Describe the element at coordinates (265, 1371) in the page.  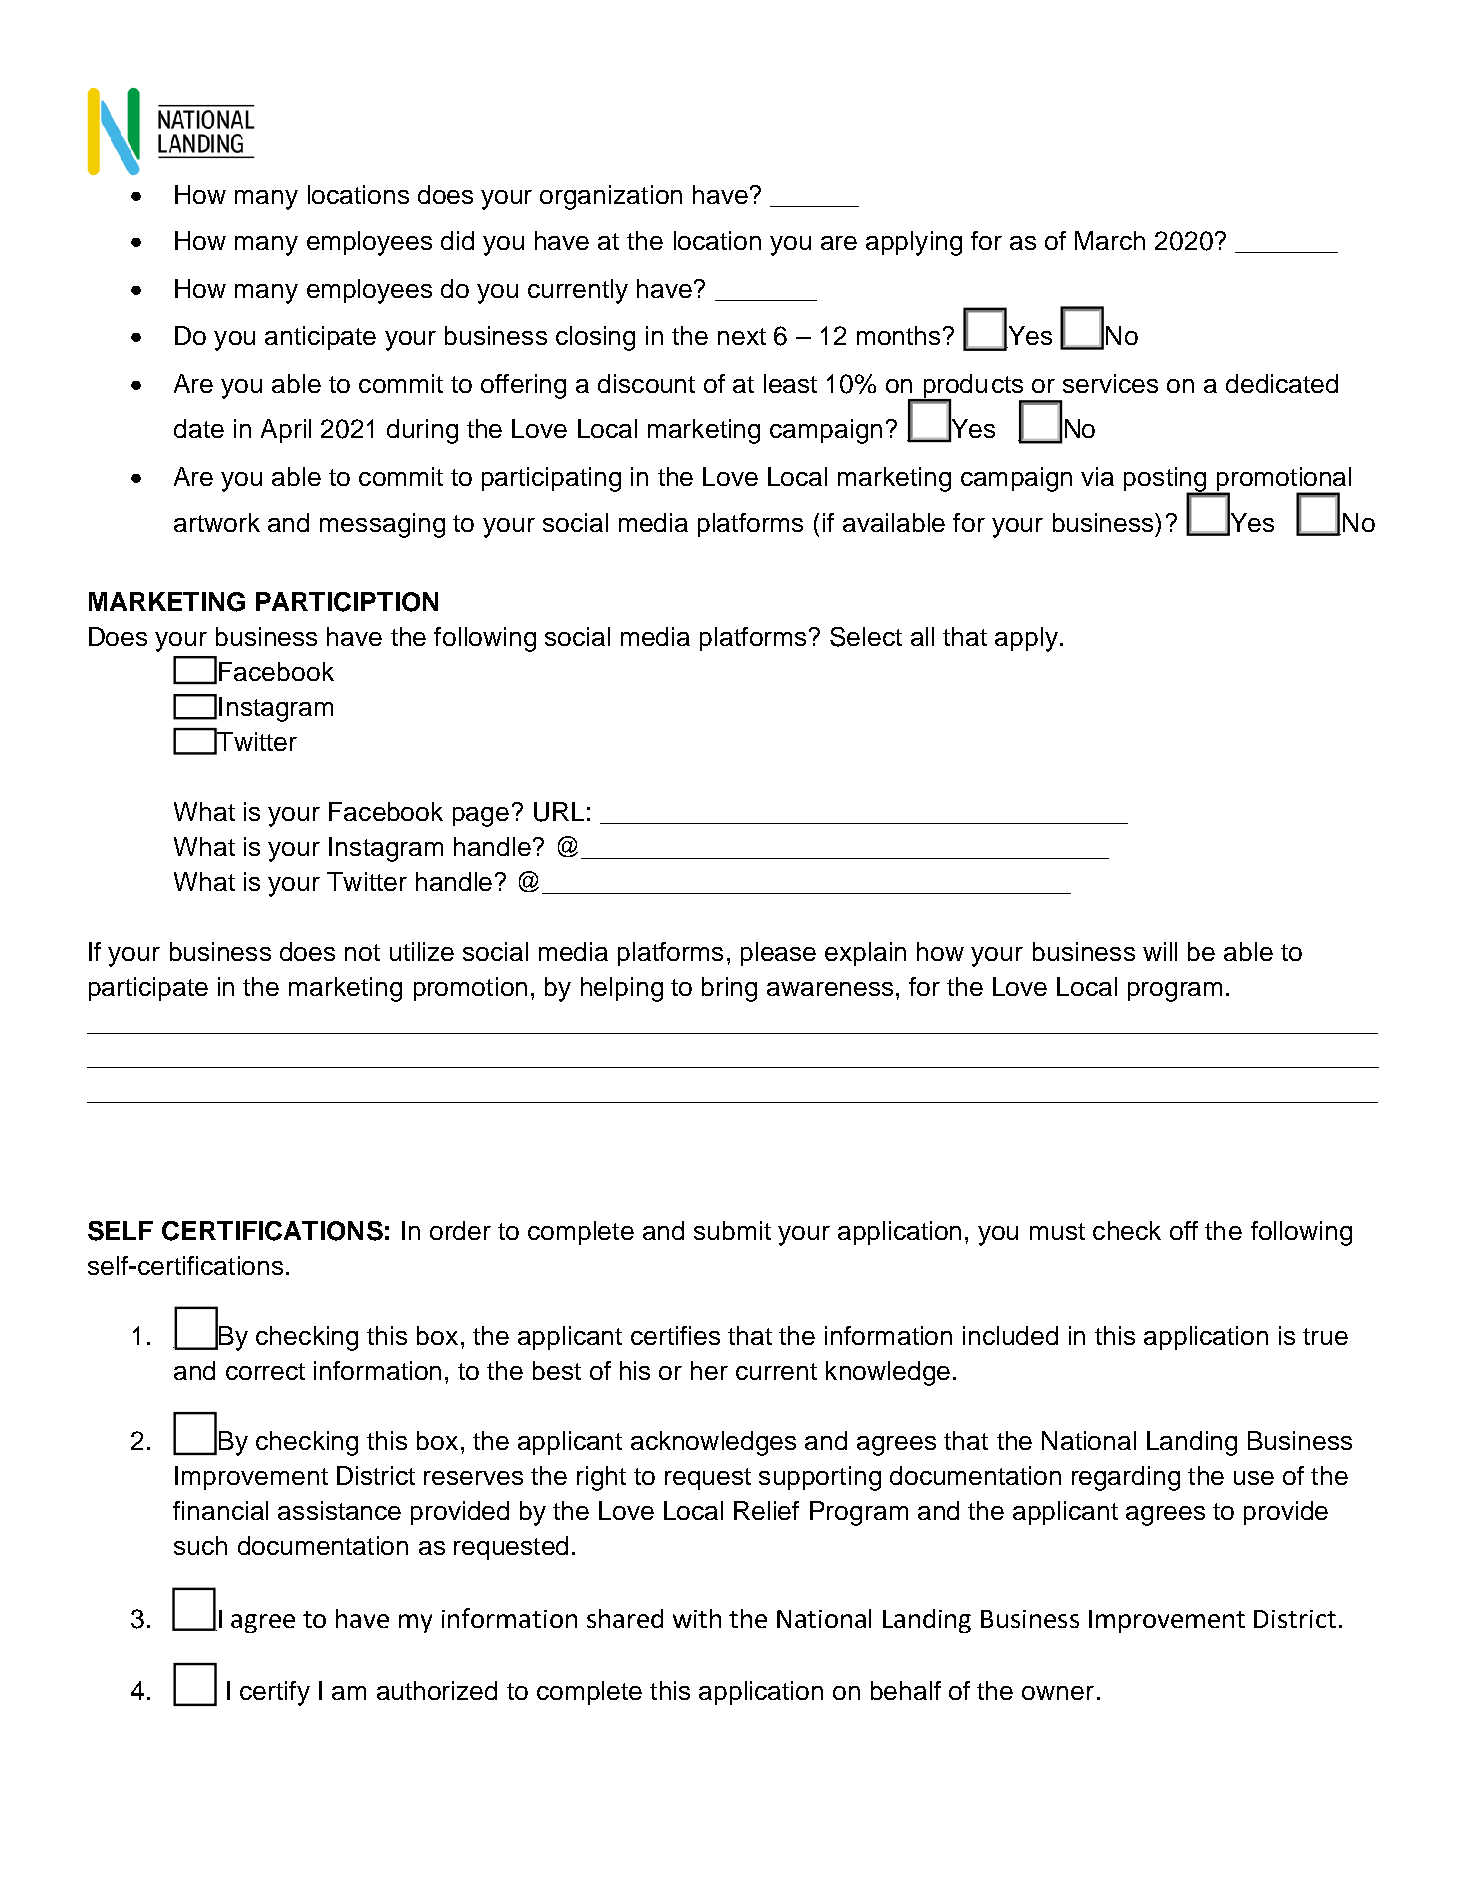
I see `correct` at that location.
